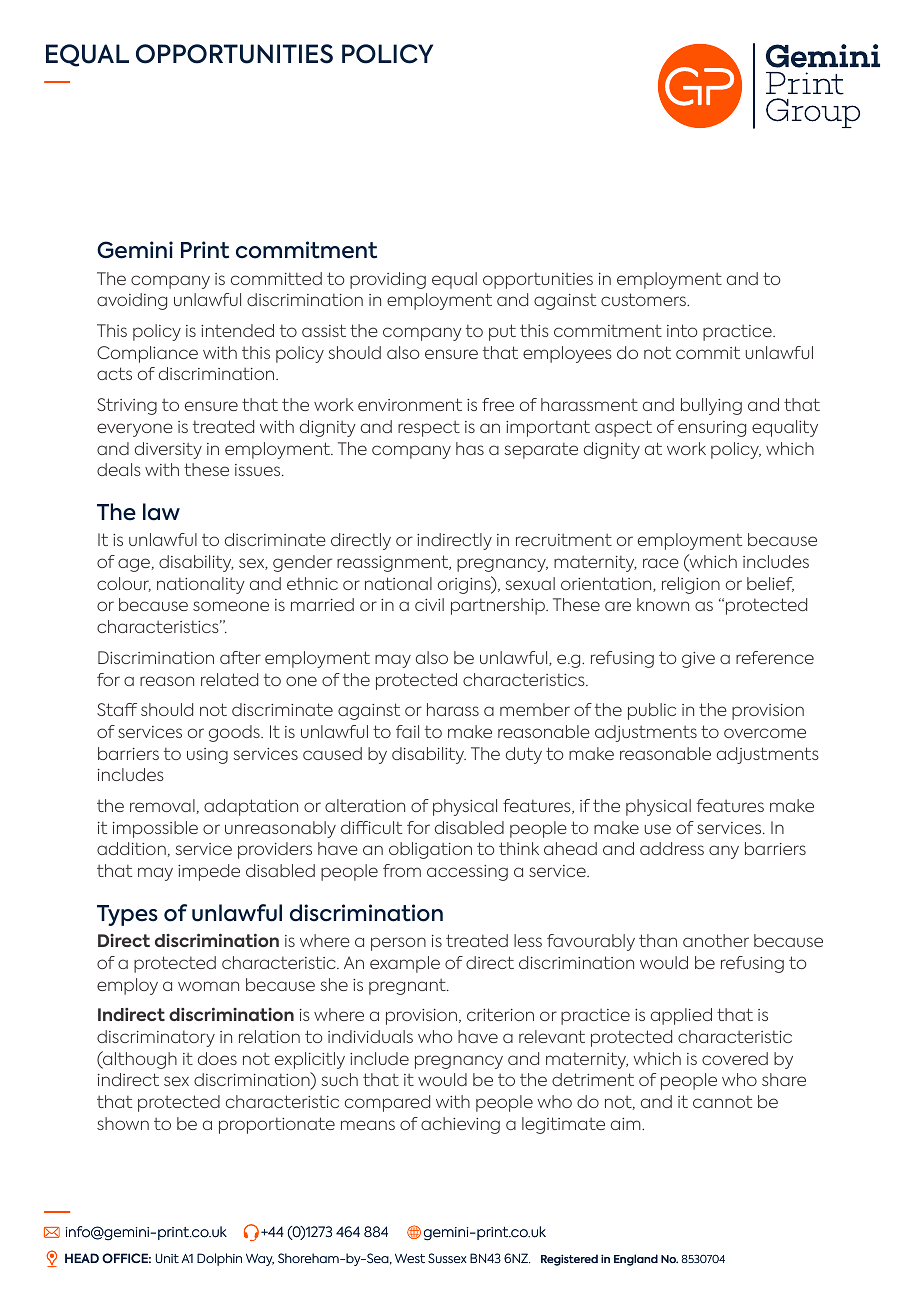 This page has height=1308, width=924. Describe the element at coordinates (407, 731) in the page. I see `fail` at that location.
